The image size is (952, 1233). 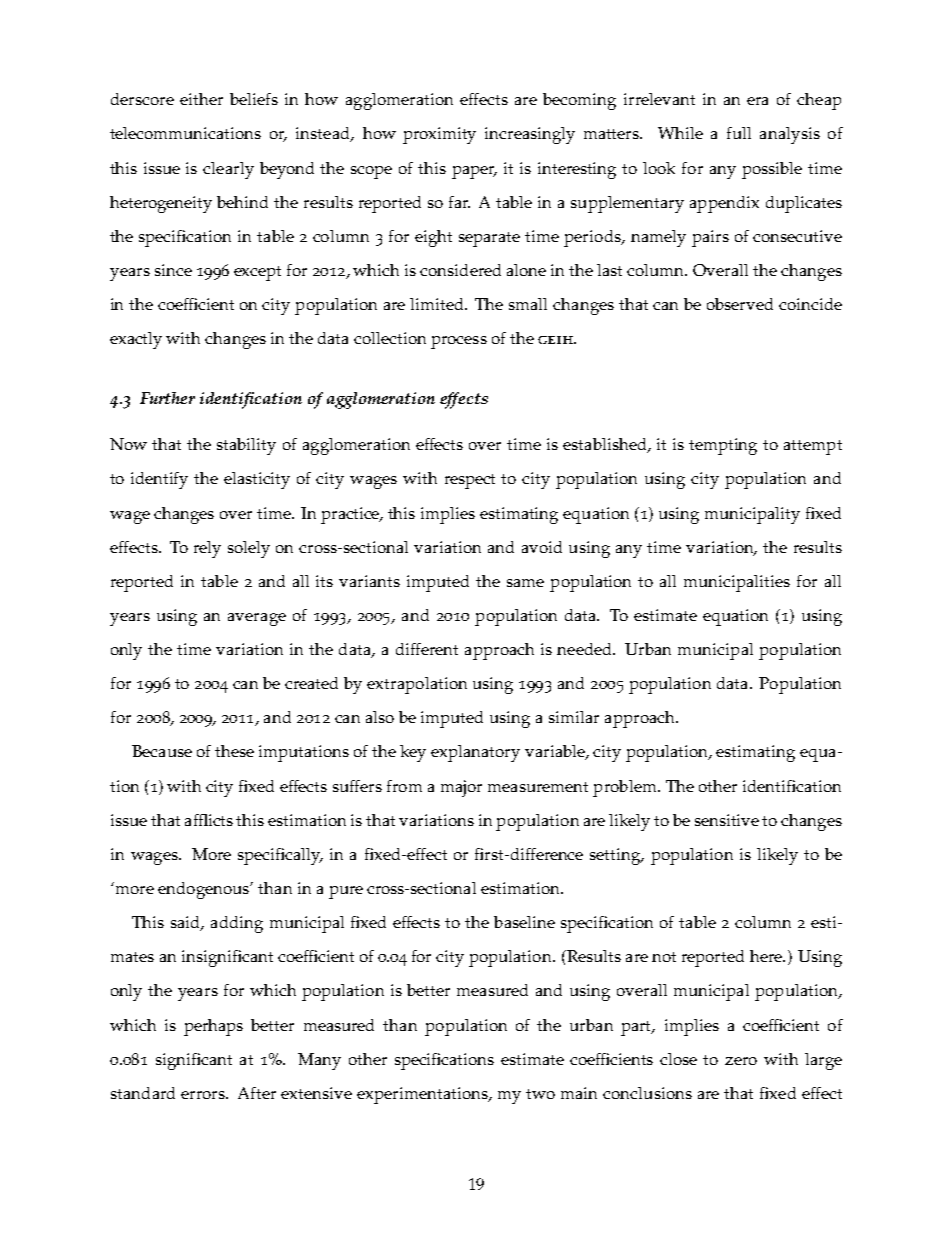 I want to click on errors, so click(x=204, y=1095).
